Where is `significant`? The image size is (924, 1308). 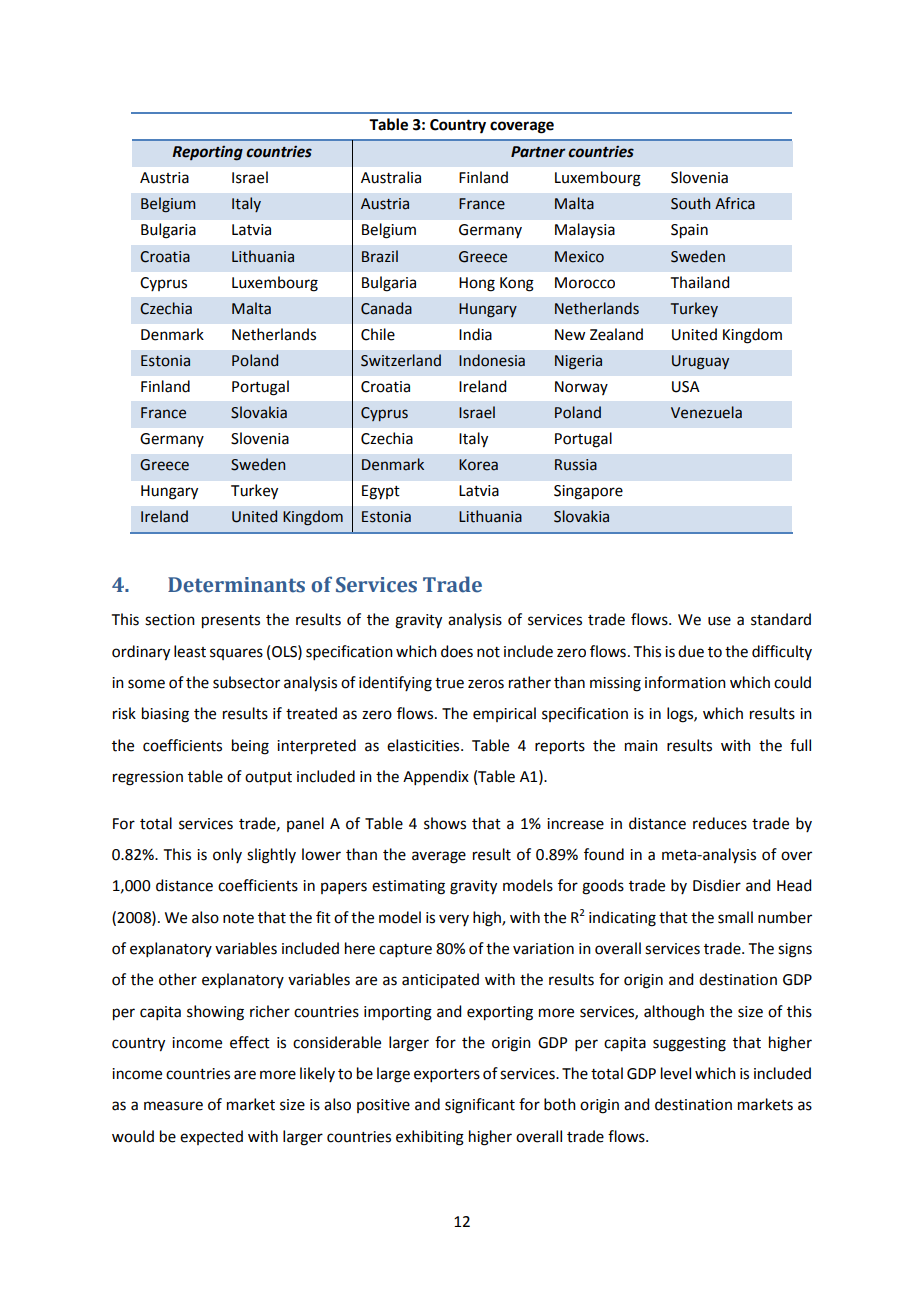 significant is located at coordinates (480, 1106).
